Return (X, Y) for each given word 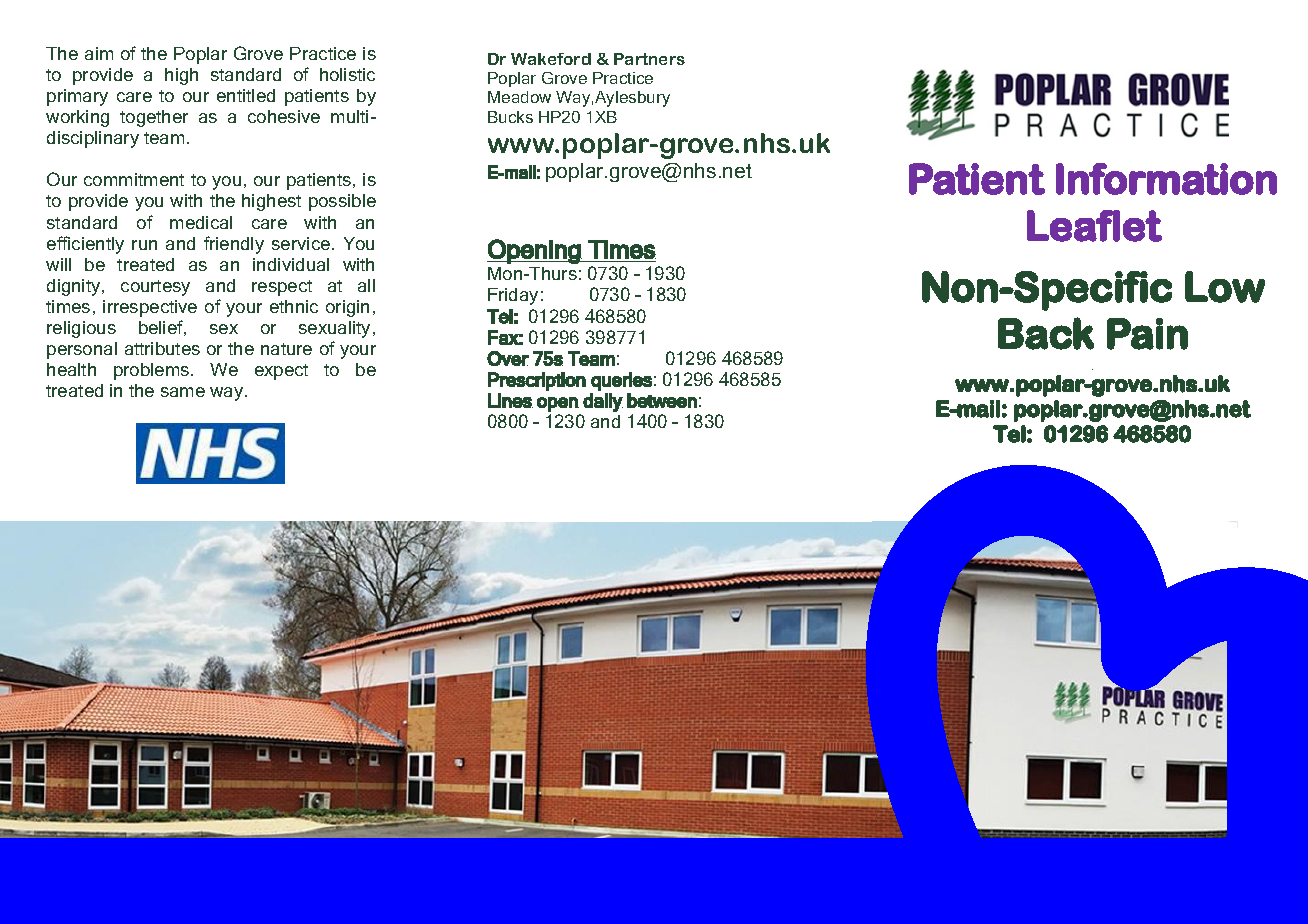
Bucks (510, 117)
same (183, 392)
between (662, 400)
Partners (649, 59)
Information (1166, 179)
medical (201, 222)
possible (342, 202)
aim (99, 53)
